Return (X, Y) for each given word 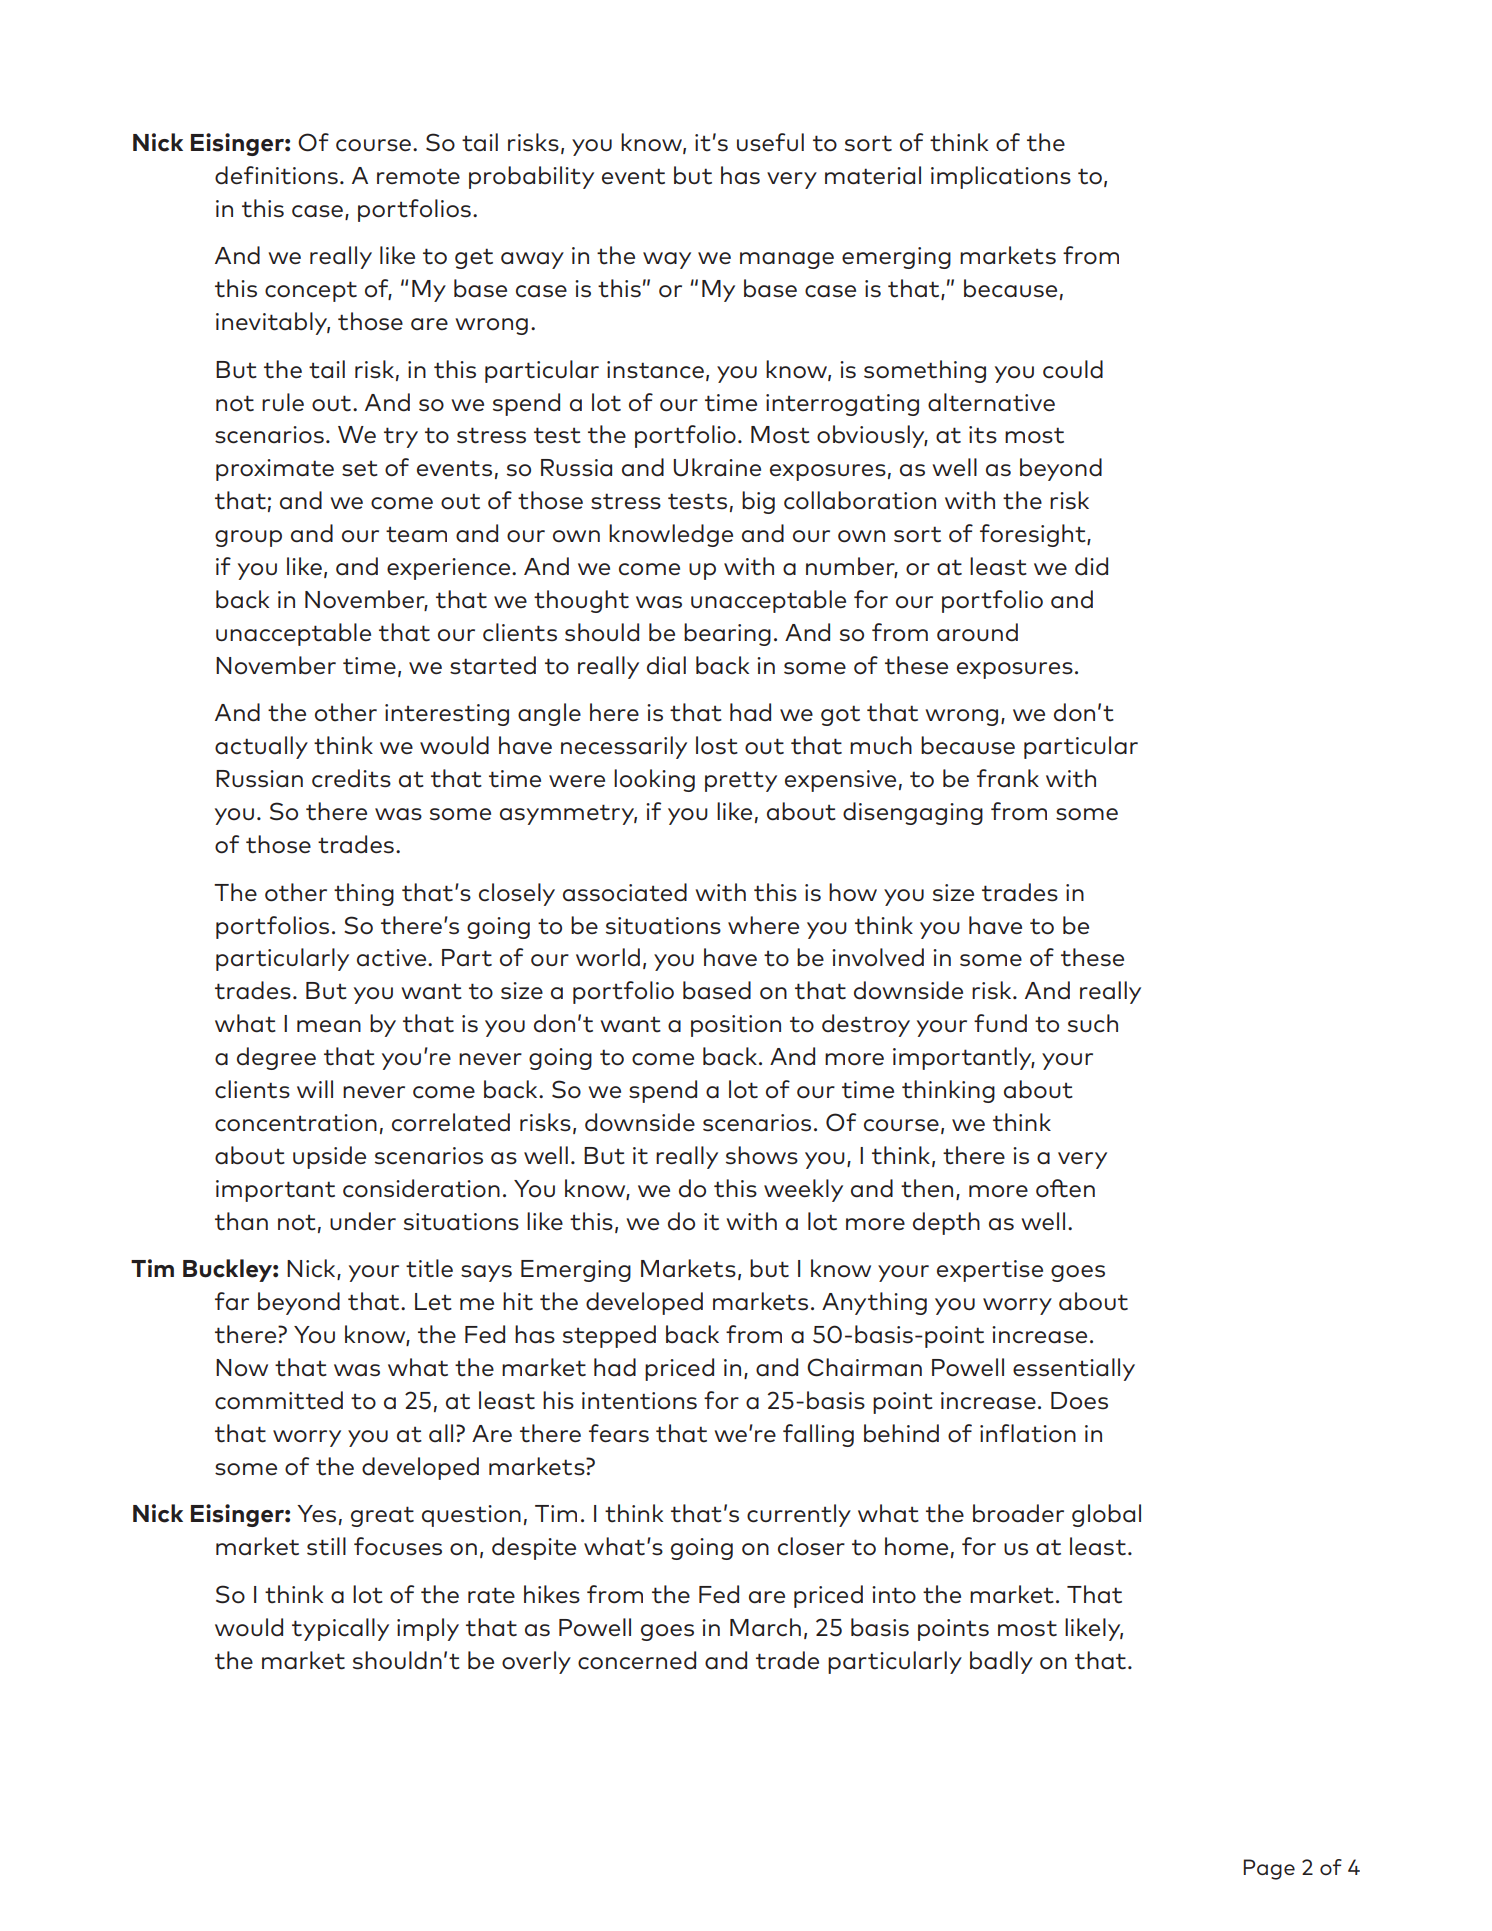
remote (418, 176)
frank (1008, 778)
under (363, 1221)
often (1065, 1188)
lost (717, 745)
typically (340, 1629)
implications (1001, 177)
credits (351, 778)
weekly (803, 1190)
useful (770, 142)
